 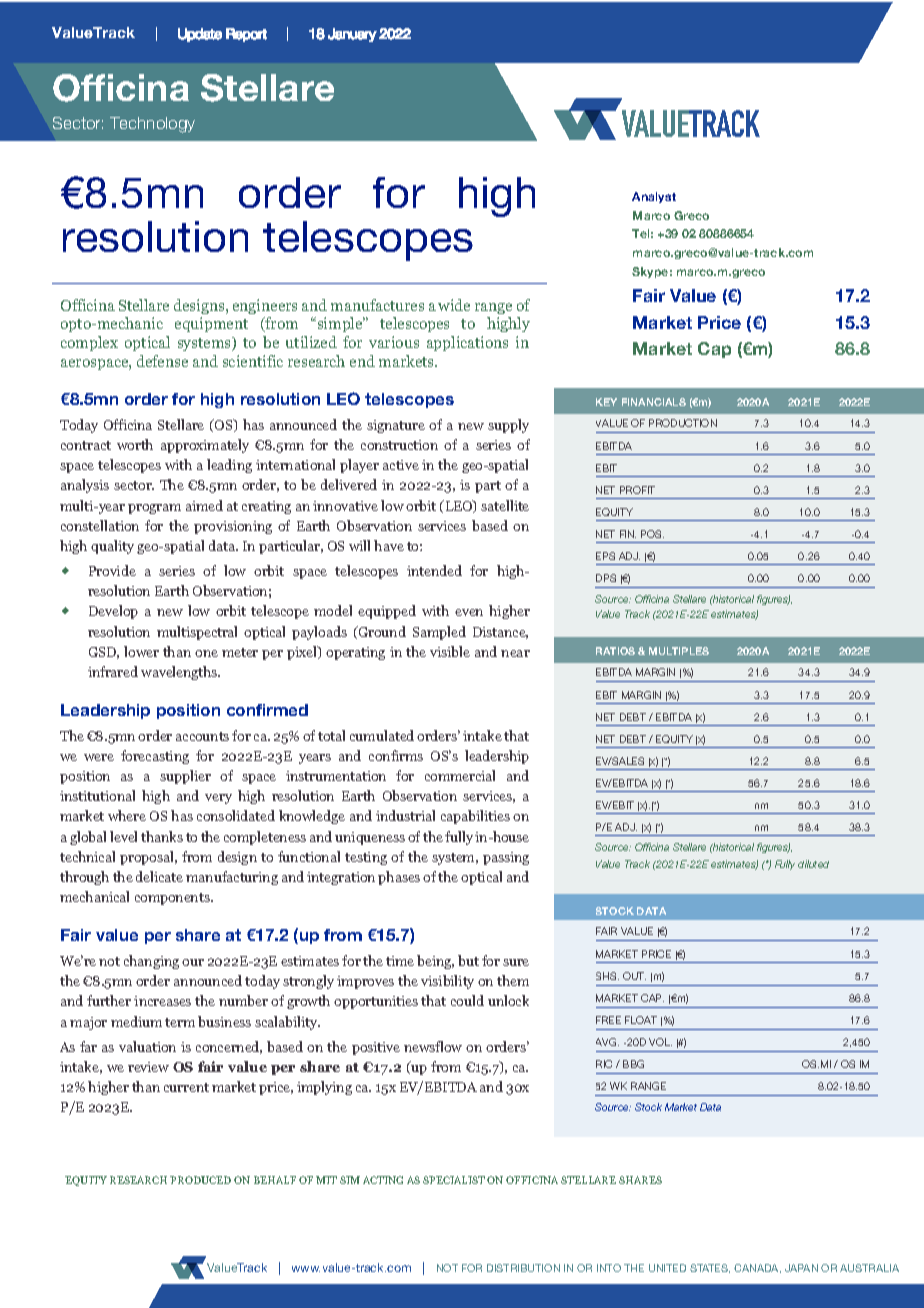 What do you see at coordinates (180, 673) in the screenshot?
I see `wavelengths` at bounding box center [180, 673].
